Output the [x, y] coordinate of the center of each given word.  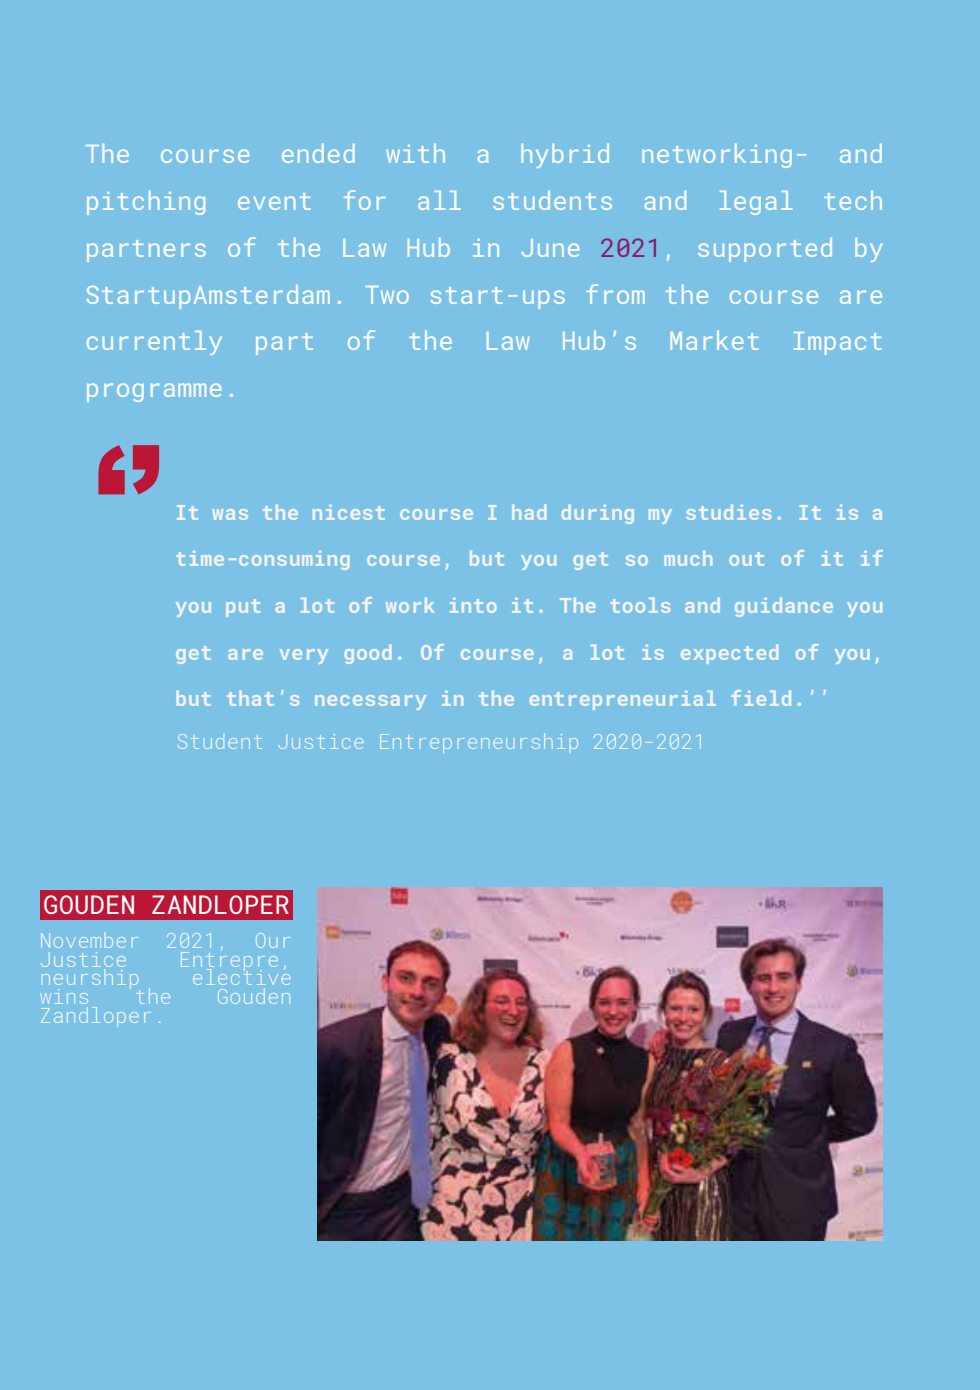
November [89, 940]
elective [241, 976]
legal [756, 203]
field [761, 698]
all [439, 200]
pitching [146, 202]
